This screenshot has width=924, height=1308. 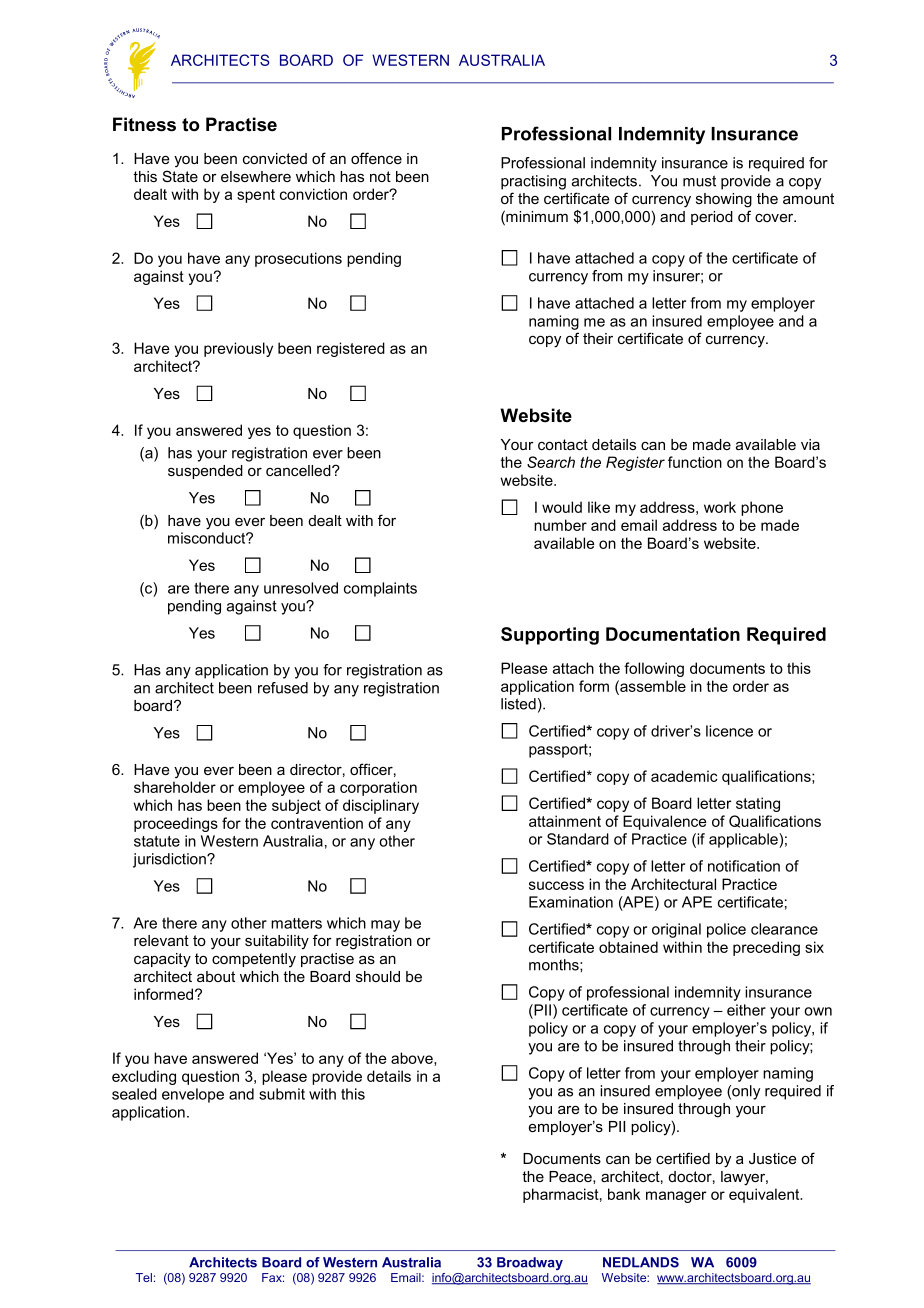 I want to click on notification, so click(x=744, y=866).
